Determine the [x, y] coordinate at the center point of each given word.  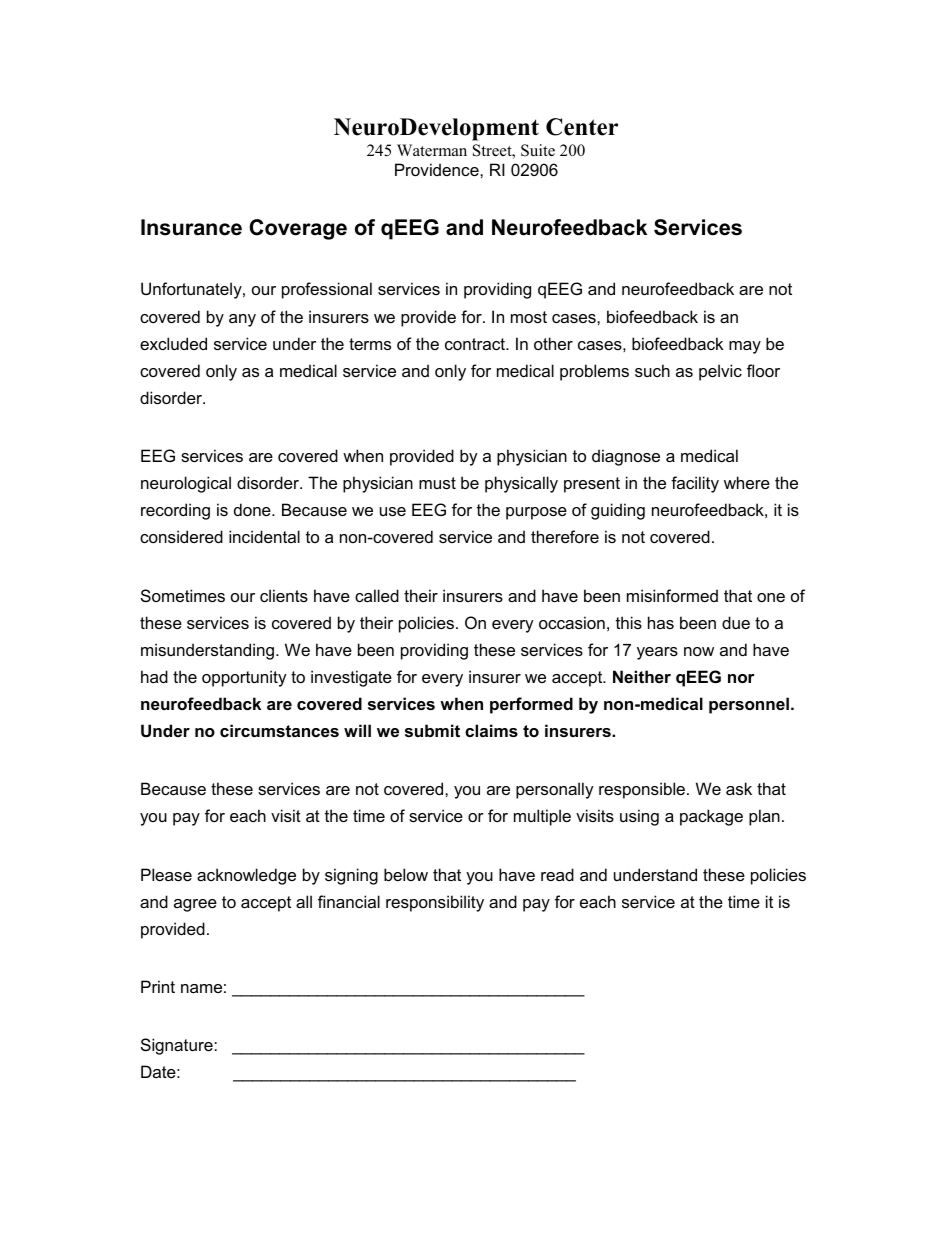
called [377, 595]
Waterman [432, 150]
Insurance [191, 227]
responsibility [435, 903]
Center [582, 127]
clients [284, 595]
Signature [178, 1046]
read [557, 874]
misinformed [672, 595]
